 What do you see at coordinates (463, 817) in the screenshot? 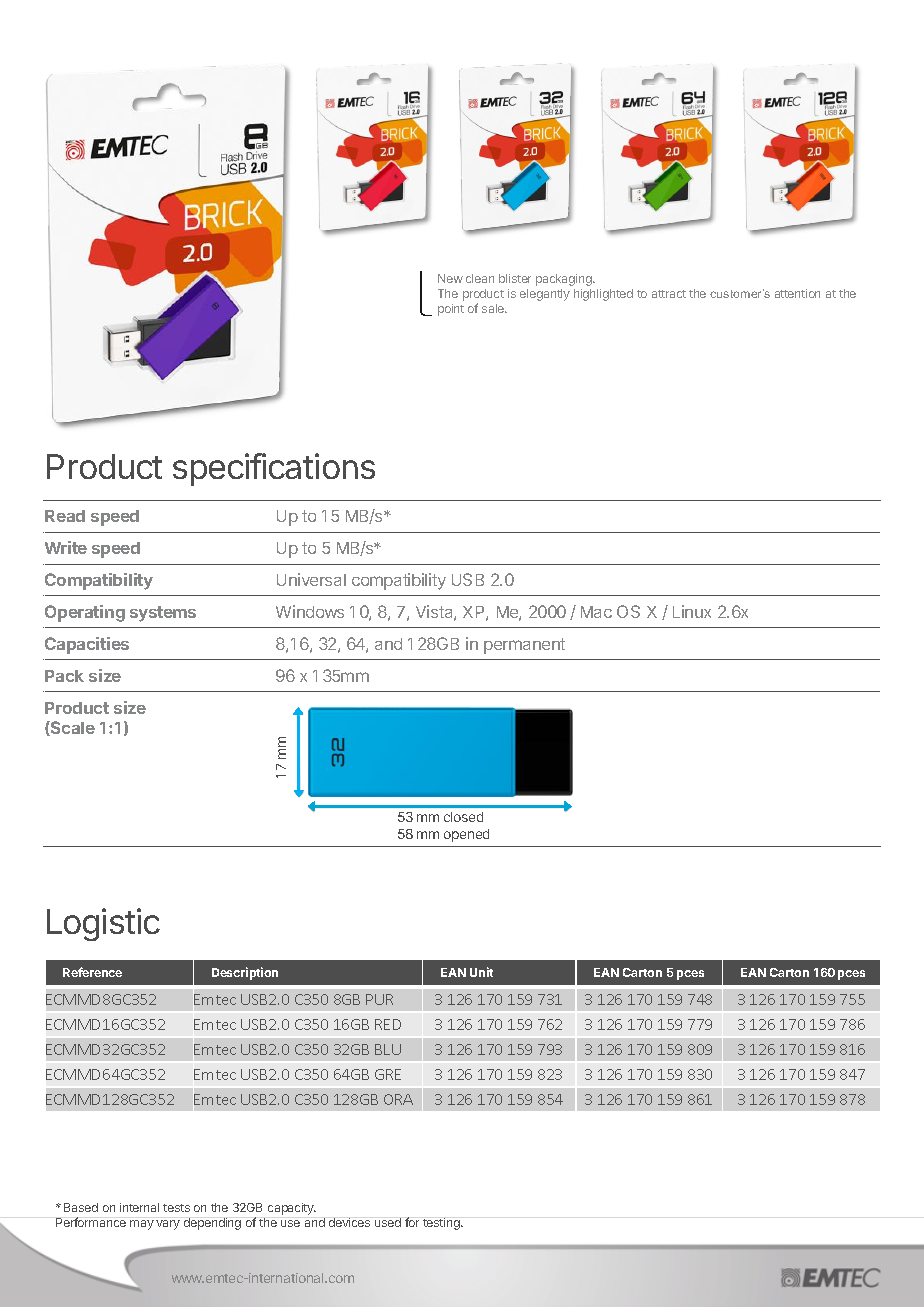
I see `closed` at bounding box center [463, 817].
